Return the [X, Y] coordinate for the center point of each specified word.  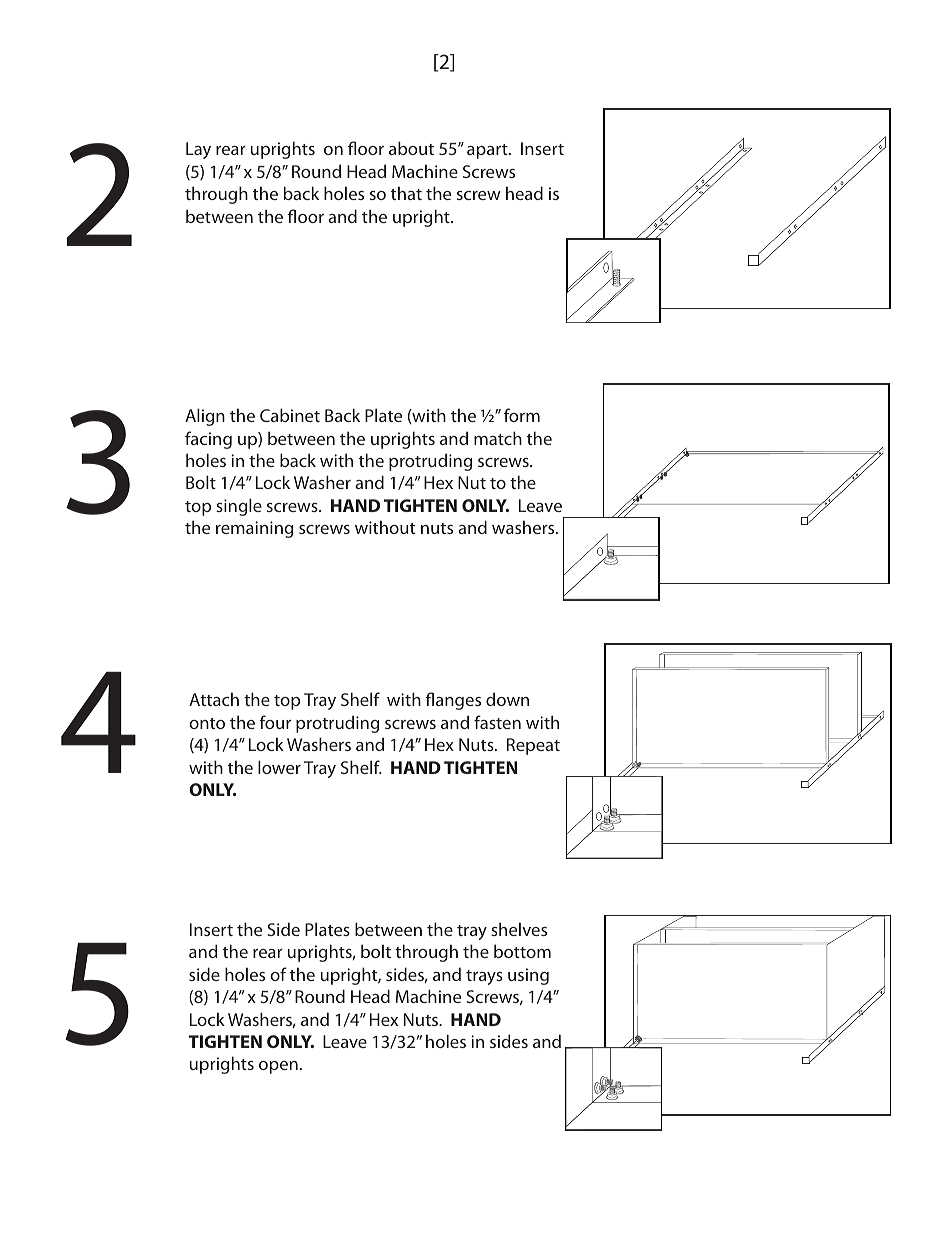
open [278, 1067]
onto [207, 723]
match [498, 438]
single [239, 507]
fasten [497, 722]
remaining [254, 529]
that [406, 193]
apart [488, 151]
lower [279, 767]
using [528, 976]
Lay [198, 150]
